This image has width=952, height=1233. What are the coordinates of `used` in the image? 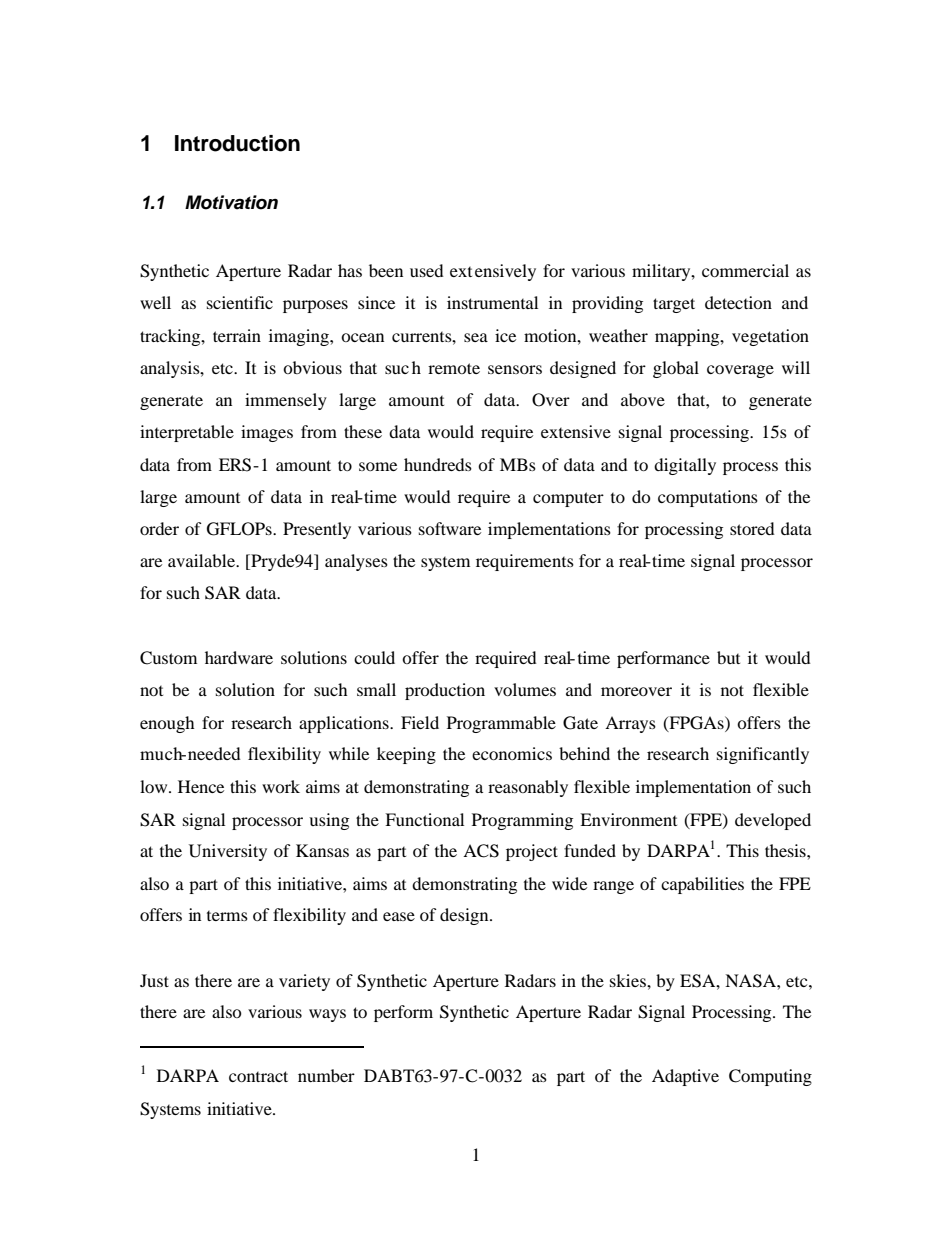 It's located at (427, 270).
